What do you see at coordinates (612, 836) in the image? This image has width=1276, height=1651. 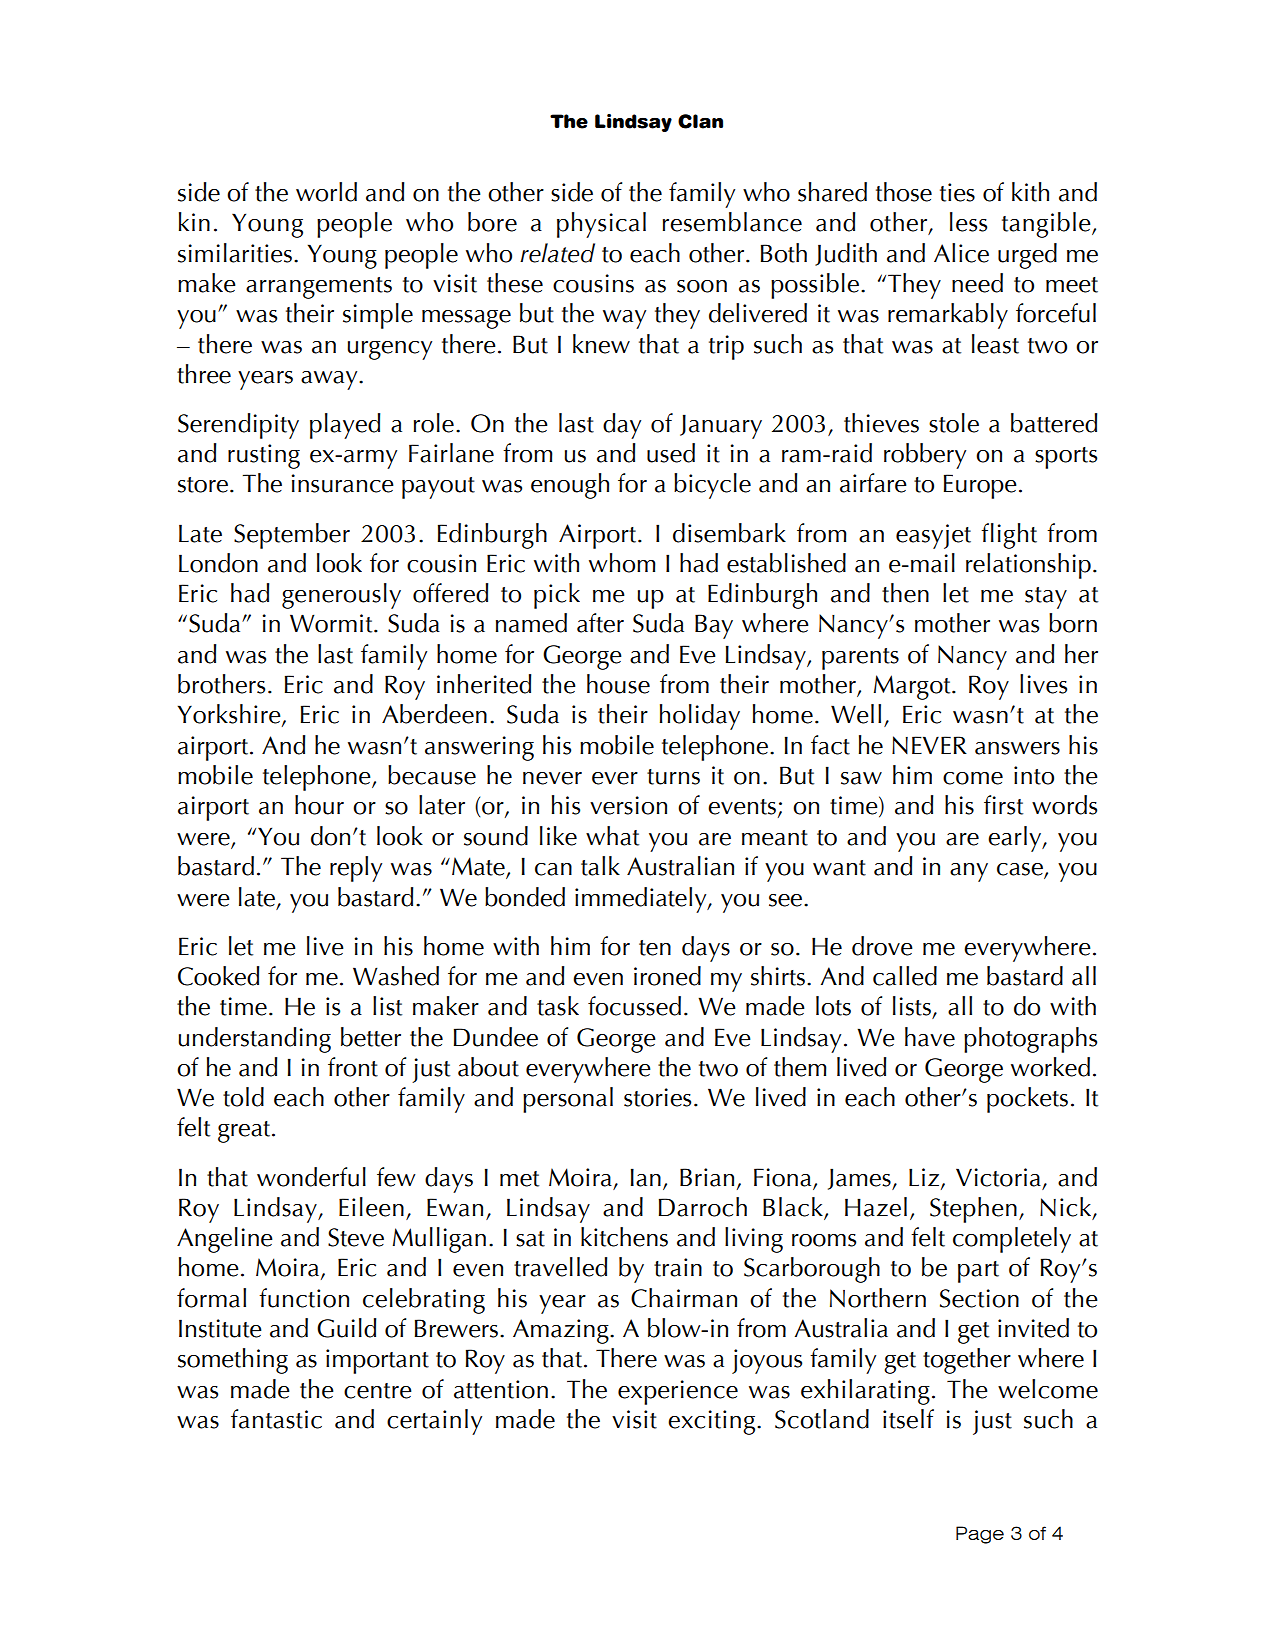 I see `what` at bounding box center [612, 836].
